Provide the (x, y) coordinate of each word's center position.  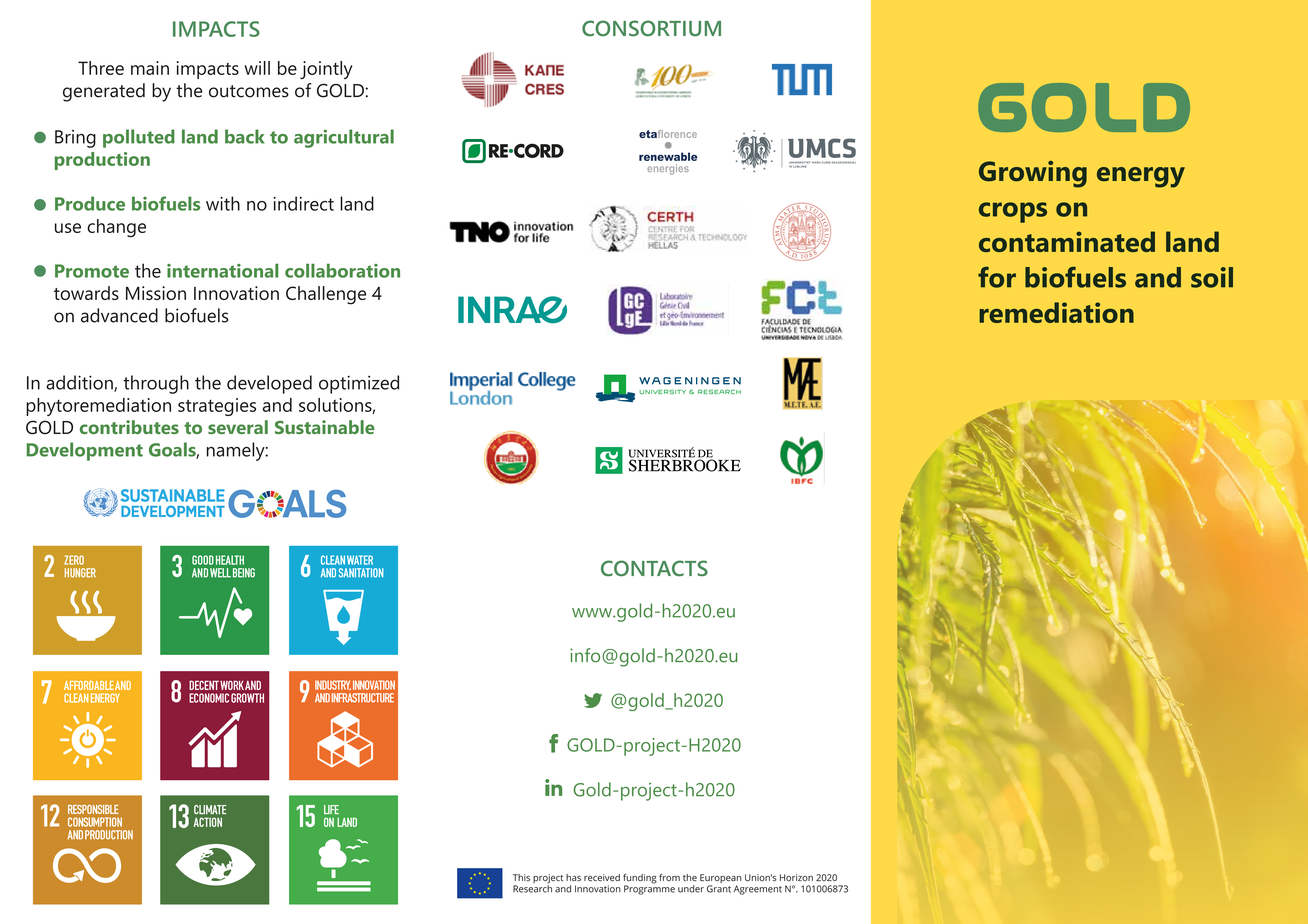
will (257, 68)
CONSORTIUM (651, 28)
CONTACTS (654, 568)
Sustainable (325, 427)
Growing (1033, 174)
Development (85, 451)
